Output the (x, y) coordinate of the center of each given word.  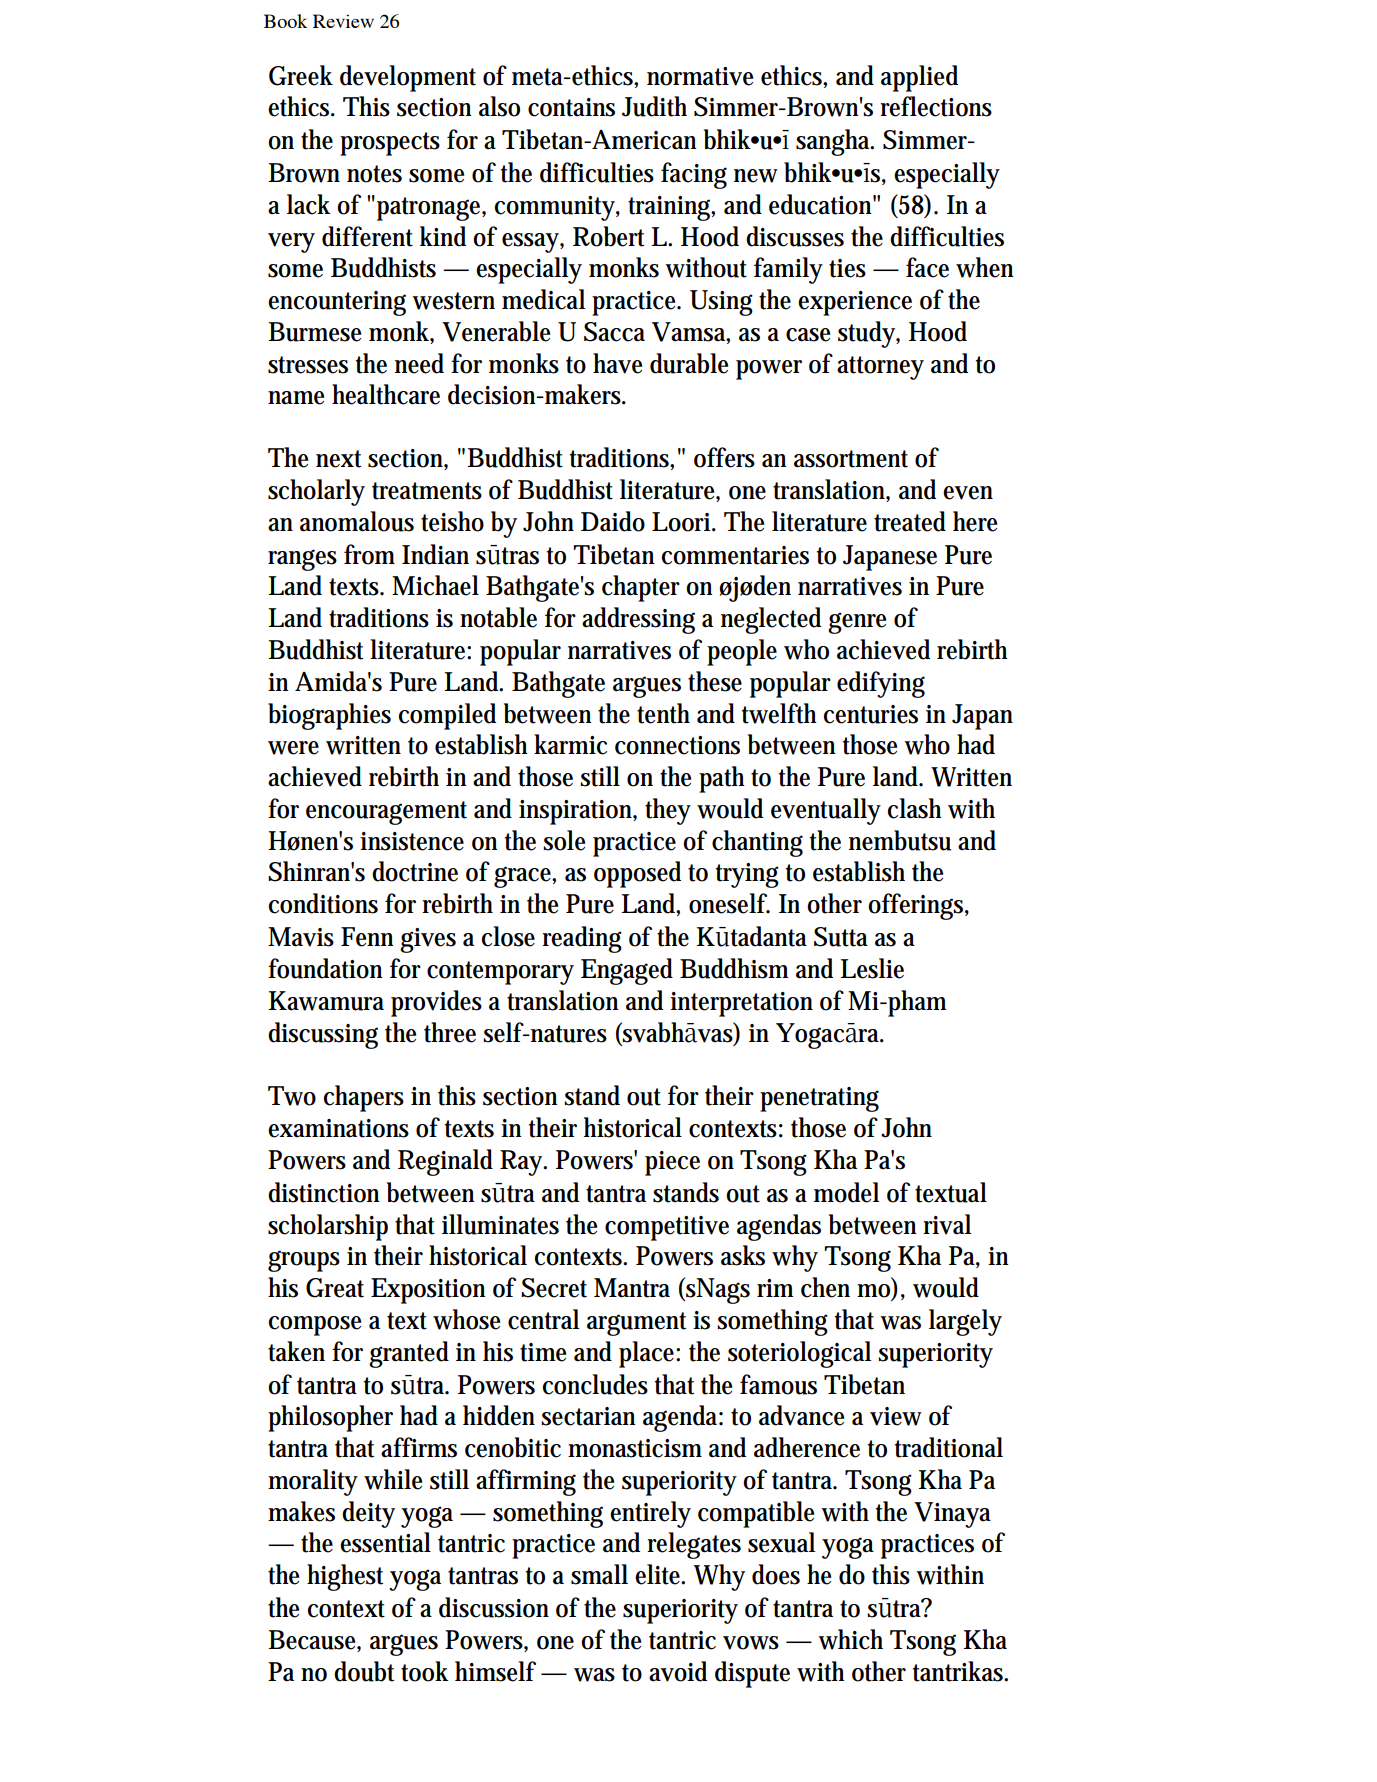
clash (914, 808)
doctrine (415, 871)
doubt (364, 1671)
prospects (390, 144)
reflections (936, 106)
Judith (654, 106)
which (850, 1639)
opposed (637, 874)
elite (660, 1574)
